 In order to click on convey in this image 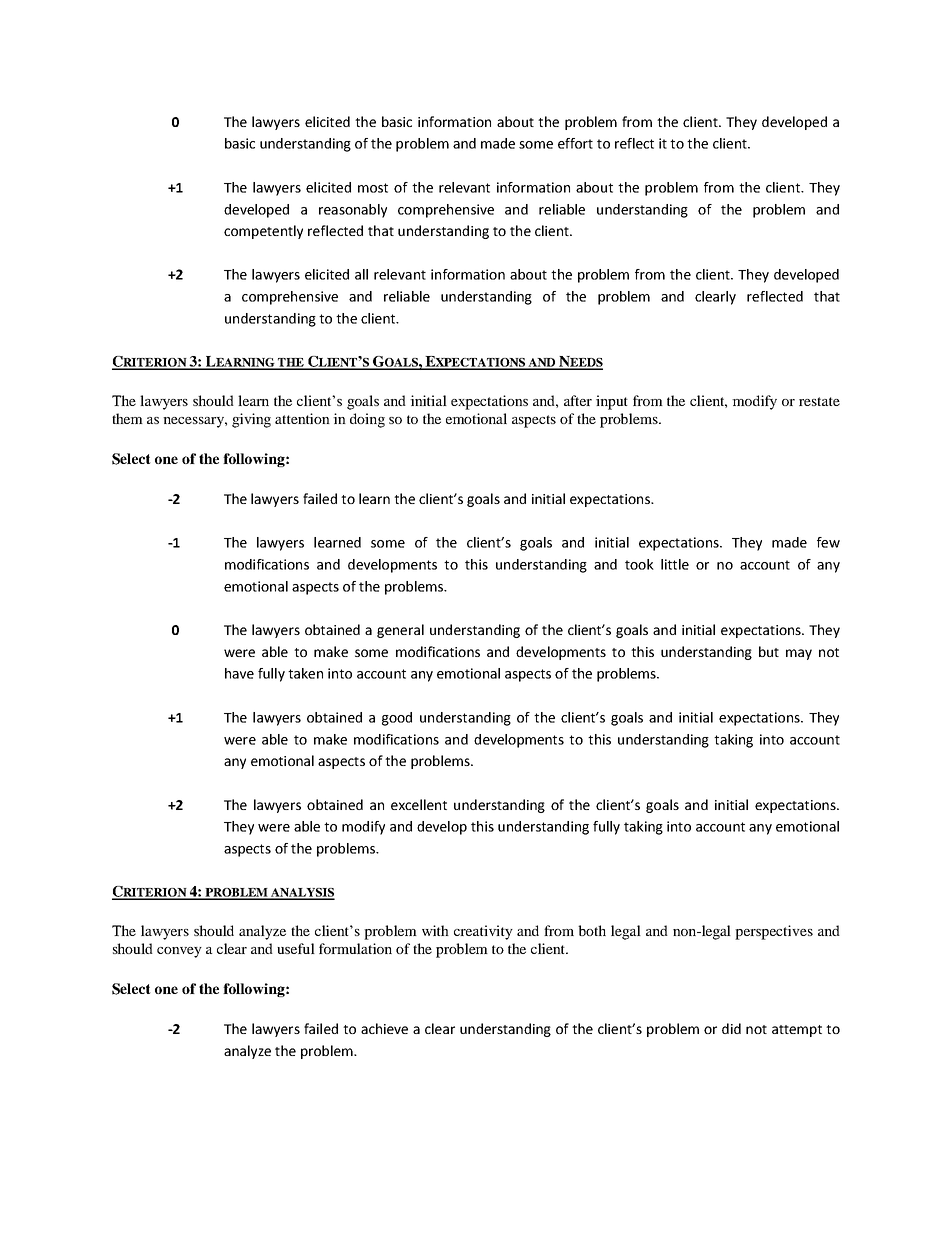, I will do `click(179, 952)`.
